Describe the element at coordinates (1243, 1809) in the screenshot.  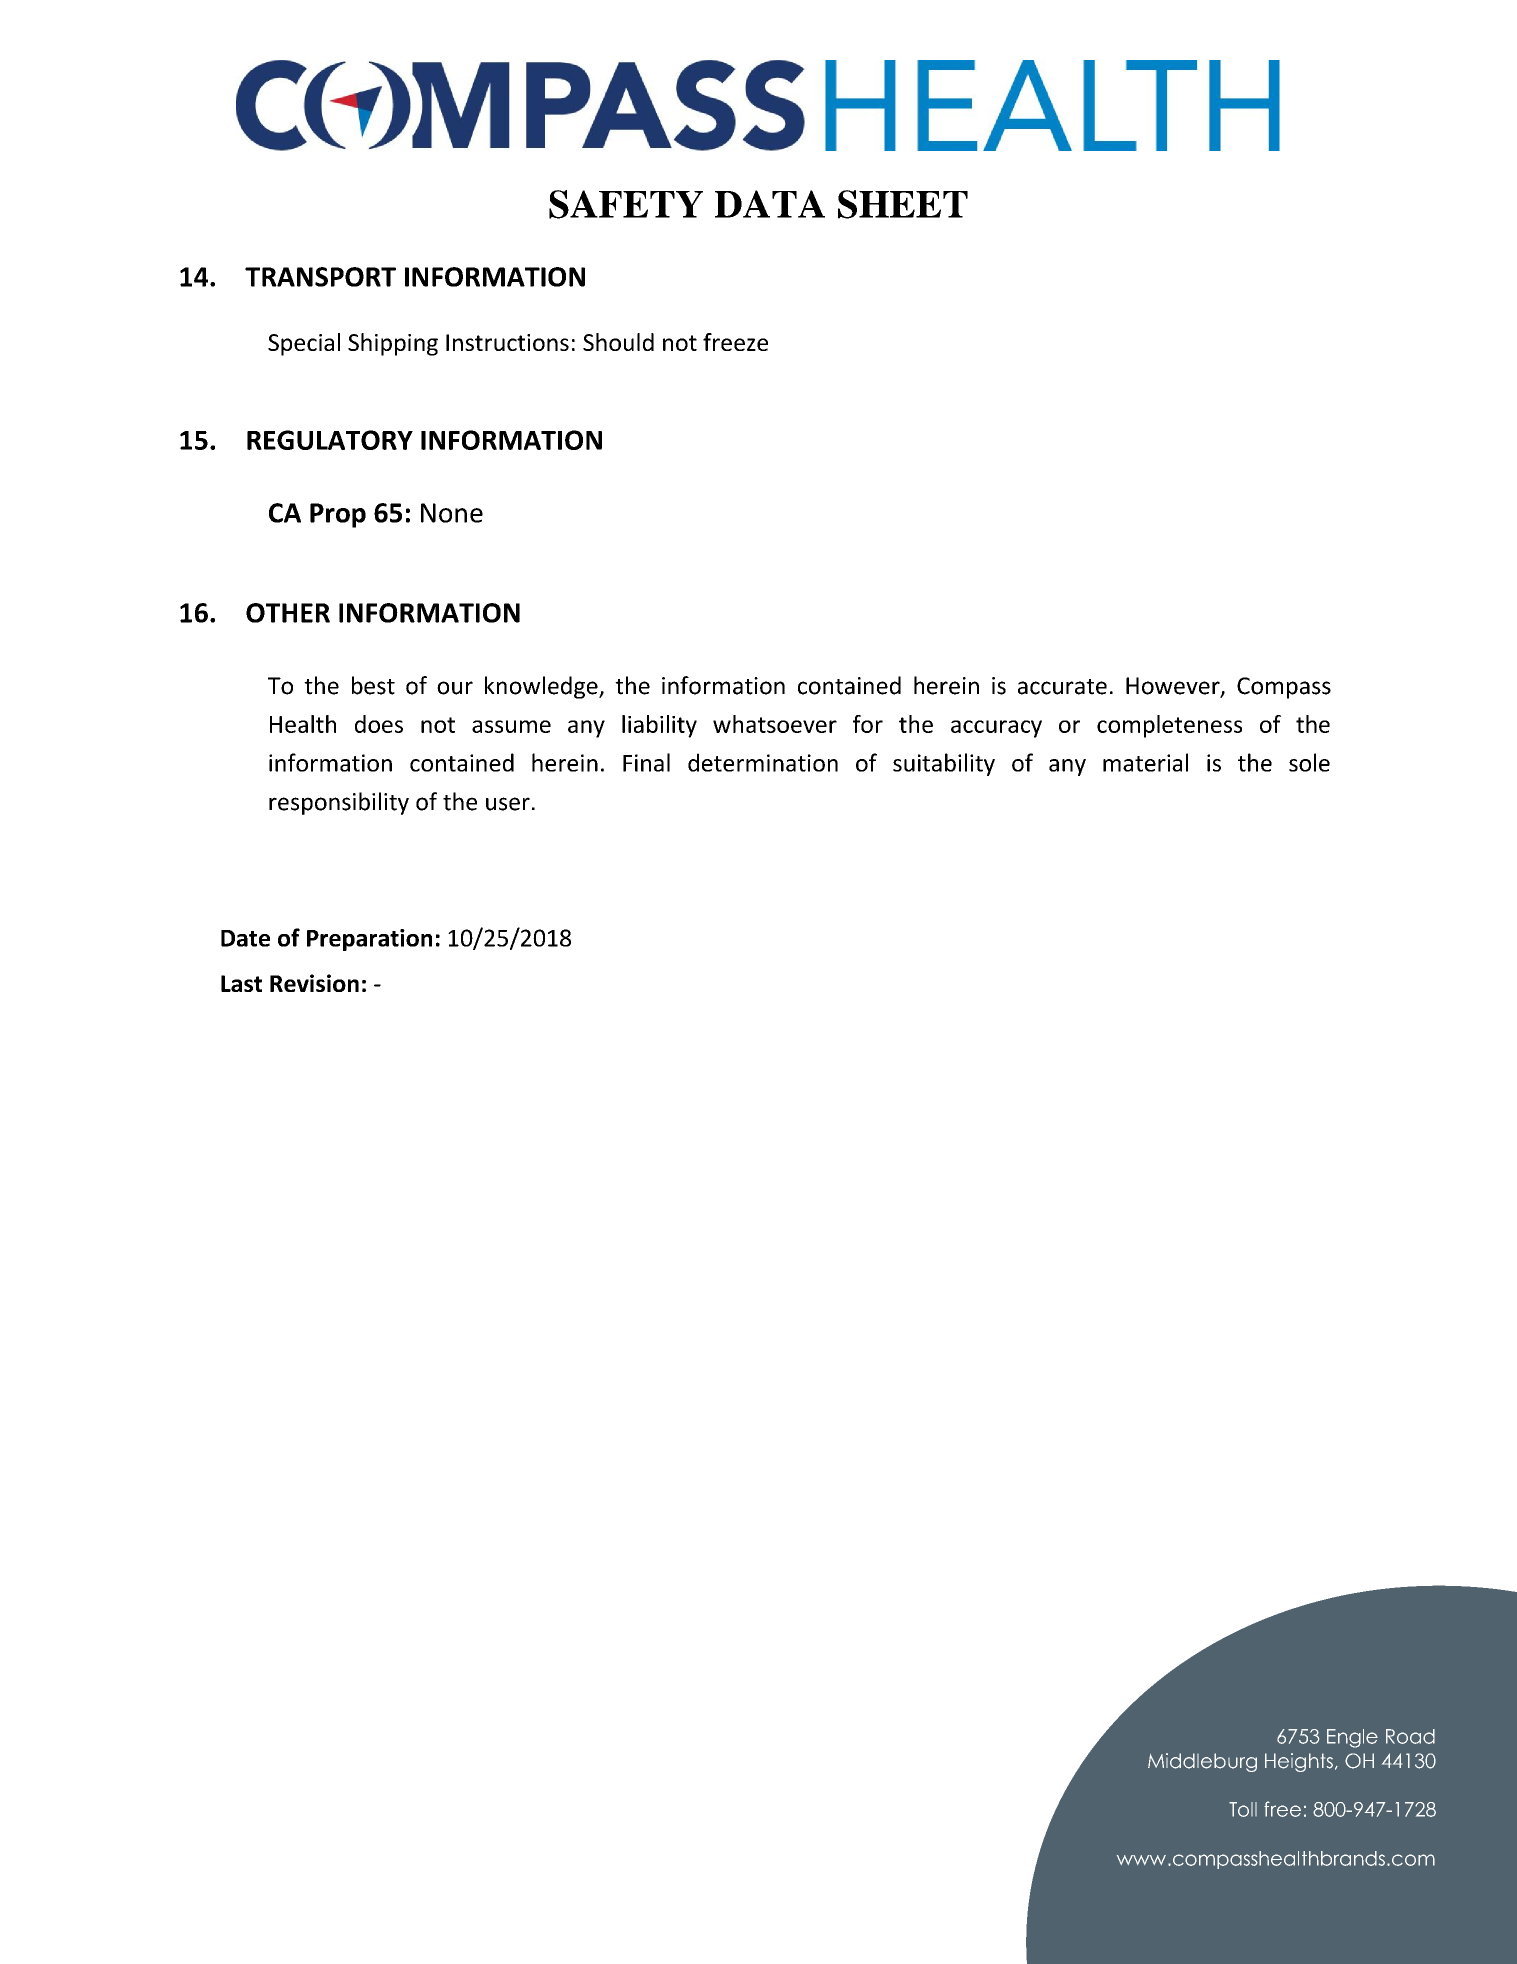
I see `Toll` at that location.
